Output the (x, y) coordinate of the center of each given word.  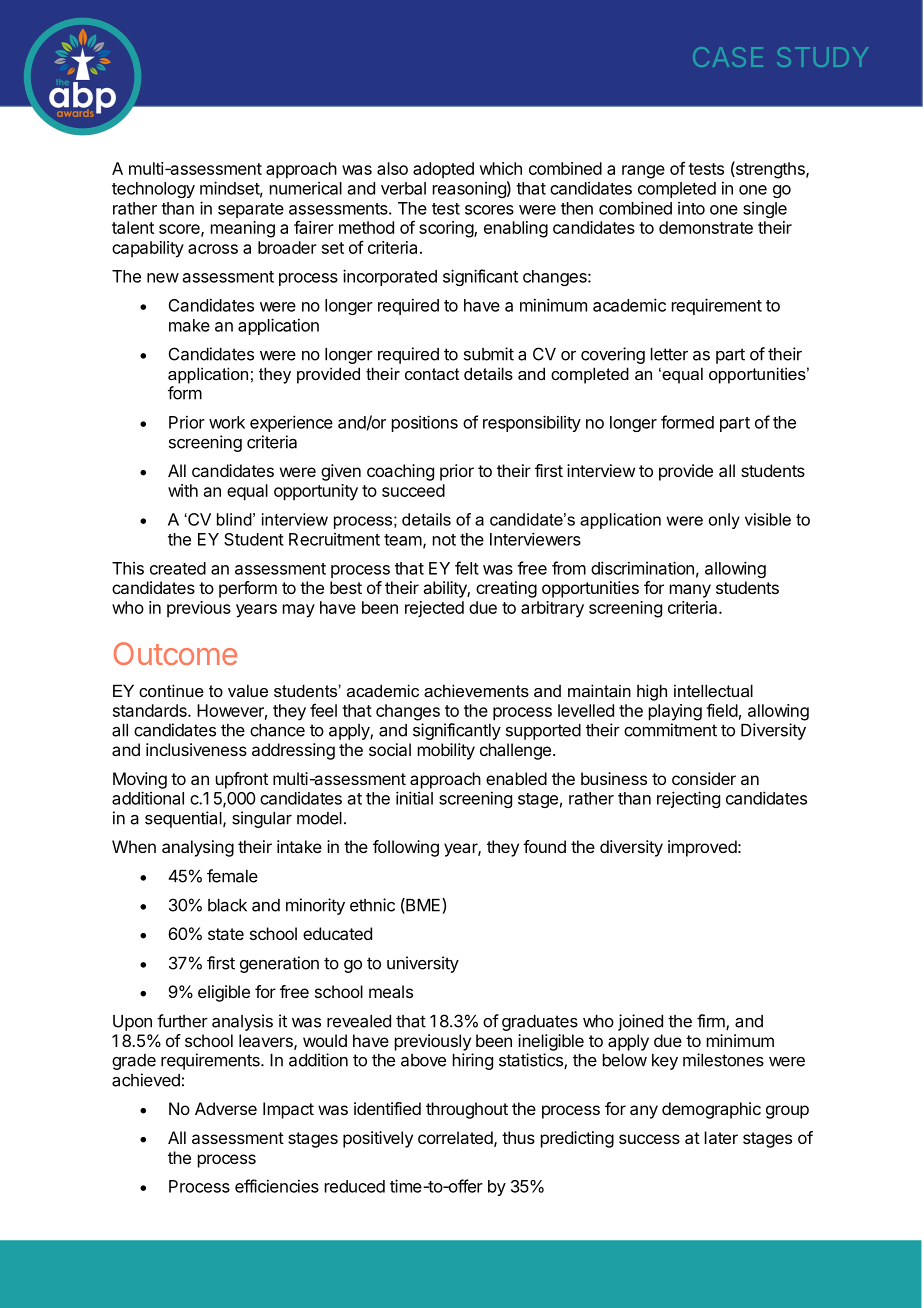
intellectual (713, 690)
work (227, 422)
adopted (443, 170)
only (724, 521)
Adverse (226, 1108)
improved (702, 848)
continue (171, 690)
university (423, 964)
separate (251, 210)
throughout (467, 1110)
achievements (476, 690)
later (721, 1137)
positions (425, 423)
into (691, 208)
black (227, 905)
